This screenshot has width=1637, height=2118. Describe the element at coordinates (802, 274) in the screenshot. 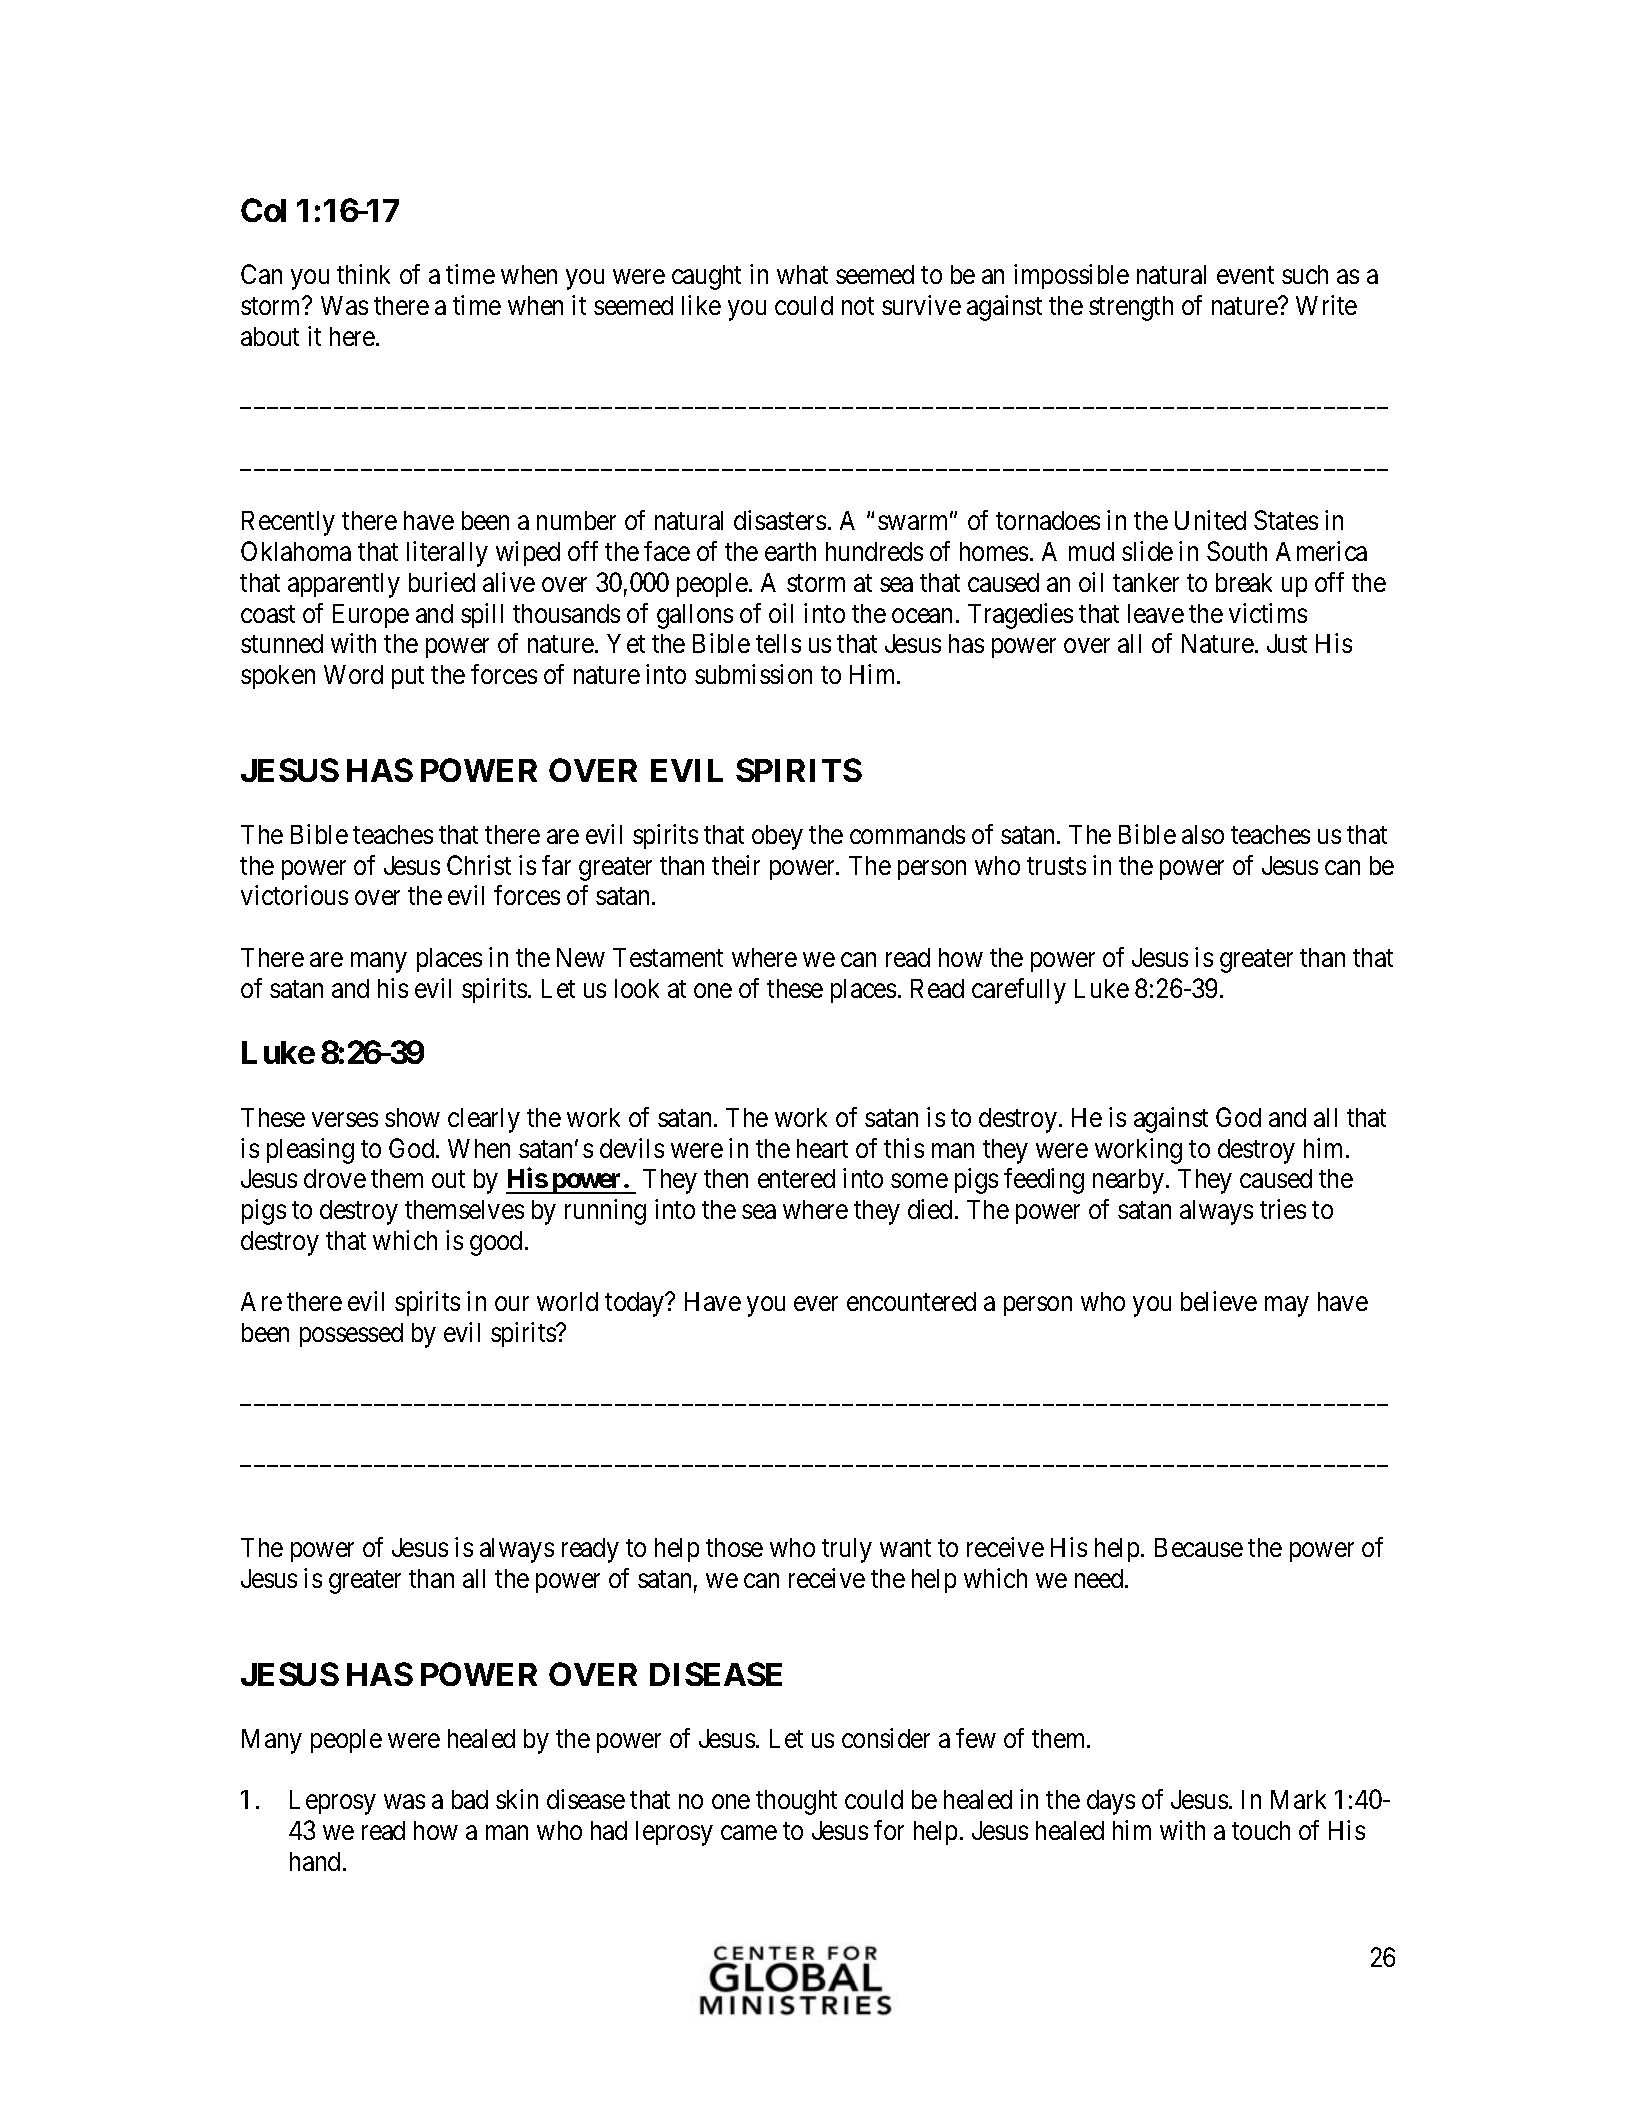

I see `what` at that location.
